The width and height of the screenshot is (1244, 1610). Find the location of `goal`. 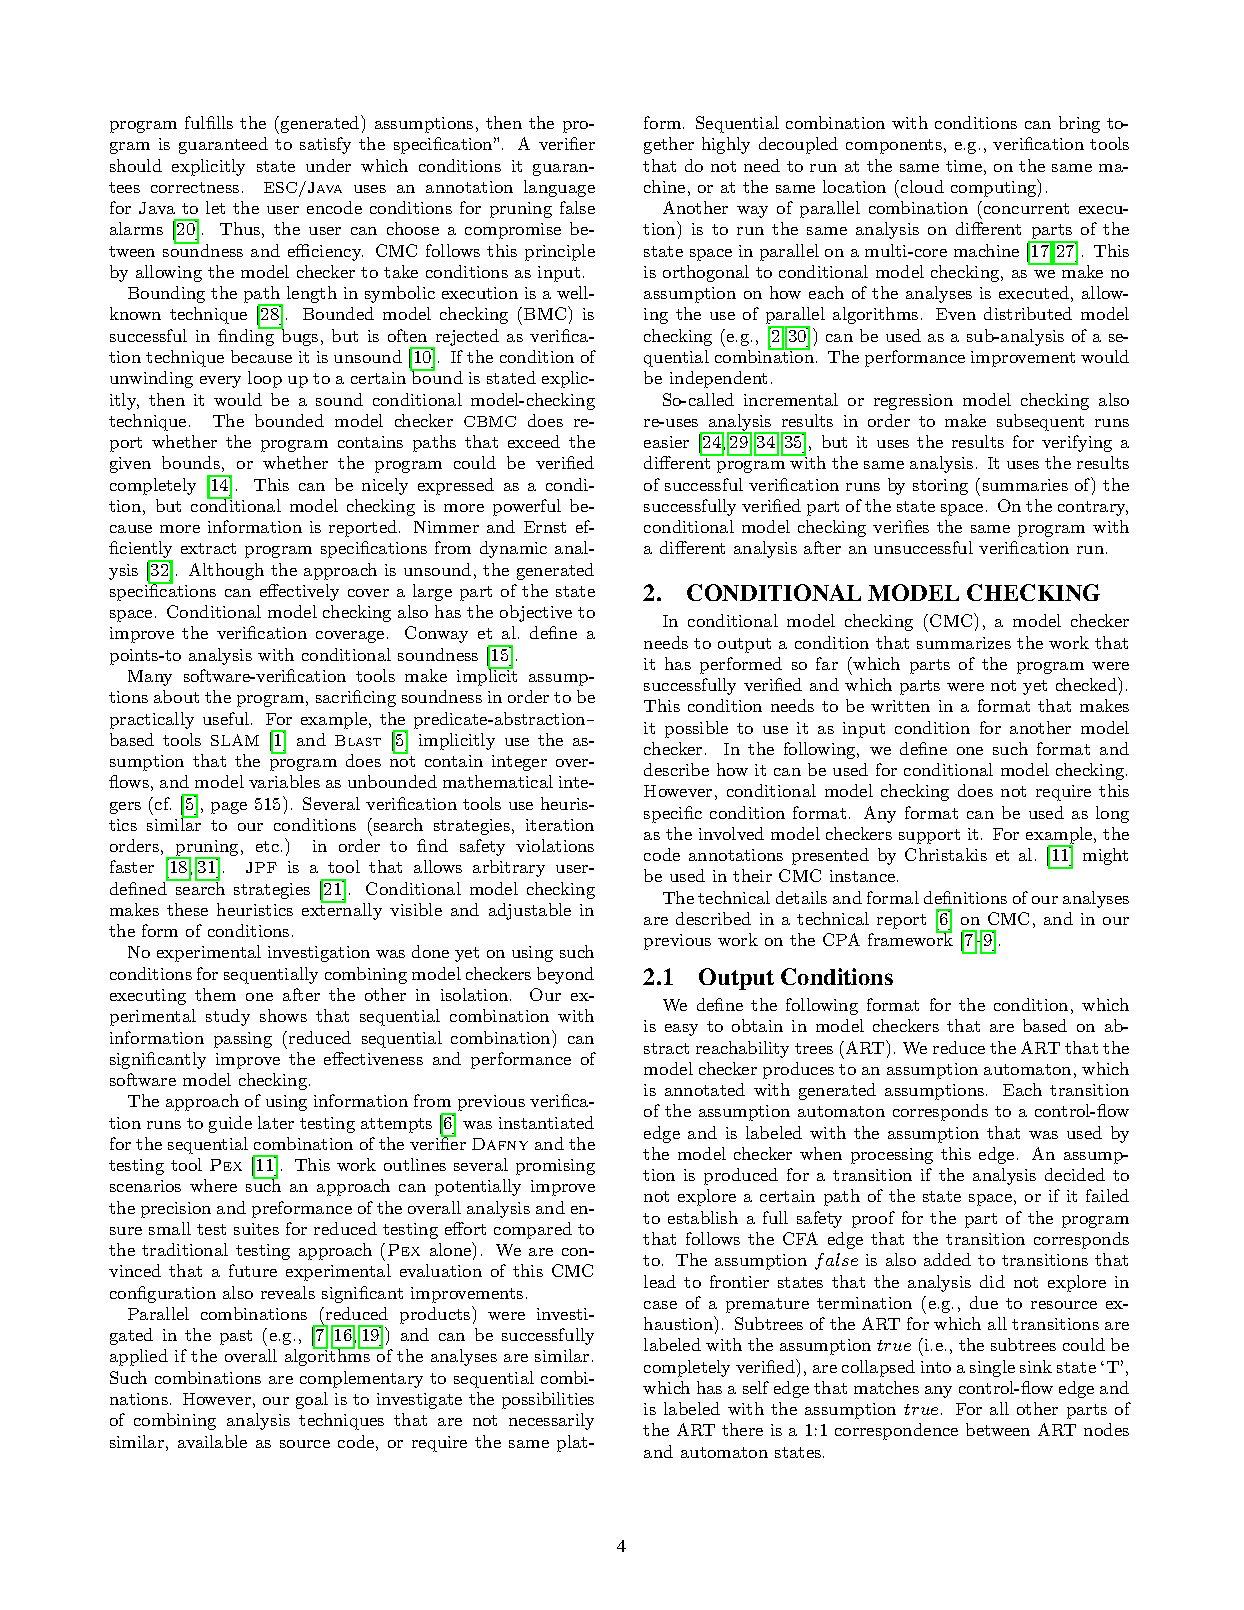

goal is located at coordinates (312, 1400).
